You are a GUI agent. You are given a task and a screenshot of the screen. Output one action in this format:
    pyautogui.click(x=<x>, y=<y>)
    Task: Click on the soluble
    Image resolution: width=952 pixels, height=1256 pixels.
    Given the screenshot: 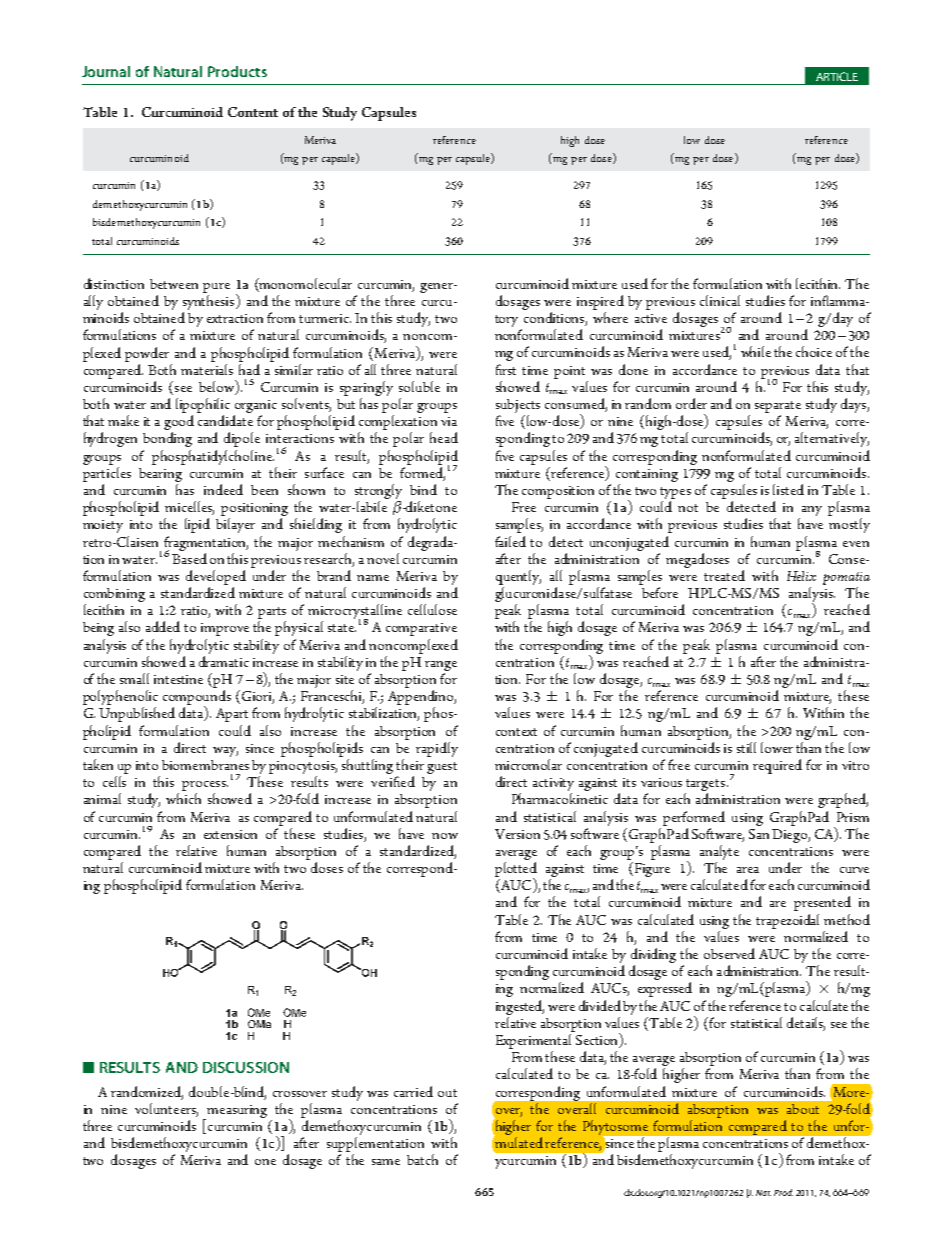 What is the action you would take?
    pyautogui.click(x=419, y=386)
